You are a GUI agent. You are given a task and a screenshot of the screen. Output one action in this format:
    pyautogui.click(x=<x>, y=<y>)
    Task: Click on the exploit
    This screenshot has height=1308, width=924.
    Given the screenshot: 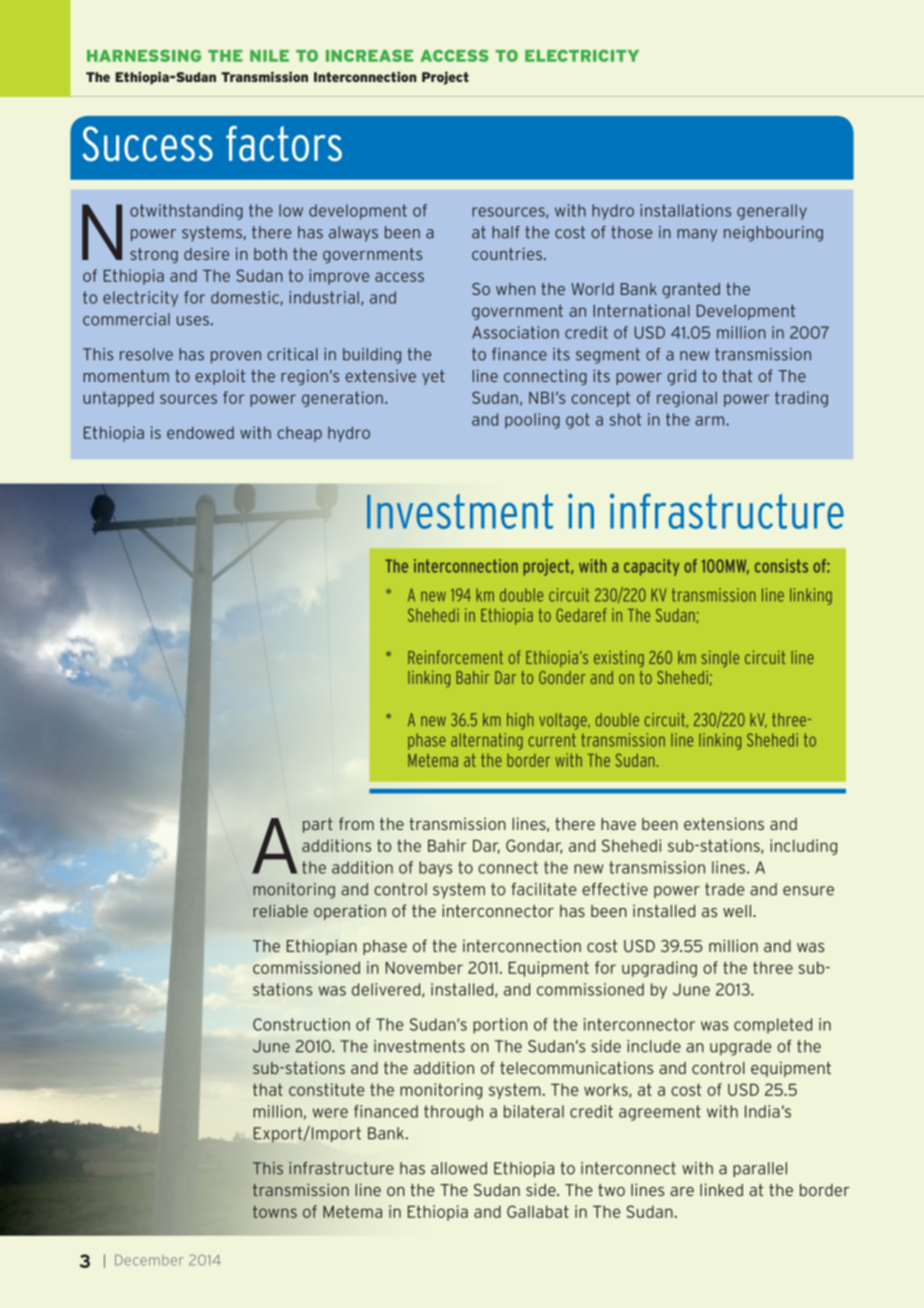 What is the action you would take?
    pyautogui.click(x=220, y=377)
